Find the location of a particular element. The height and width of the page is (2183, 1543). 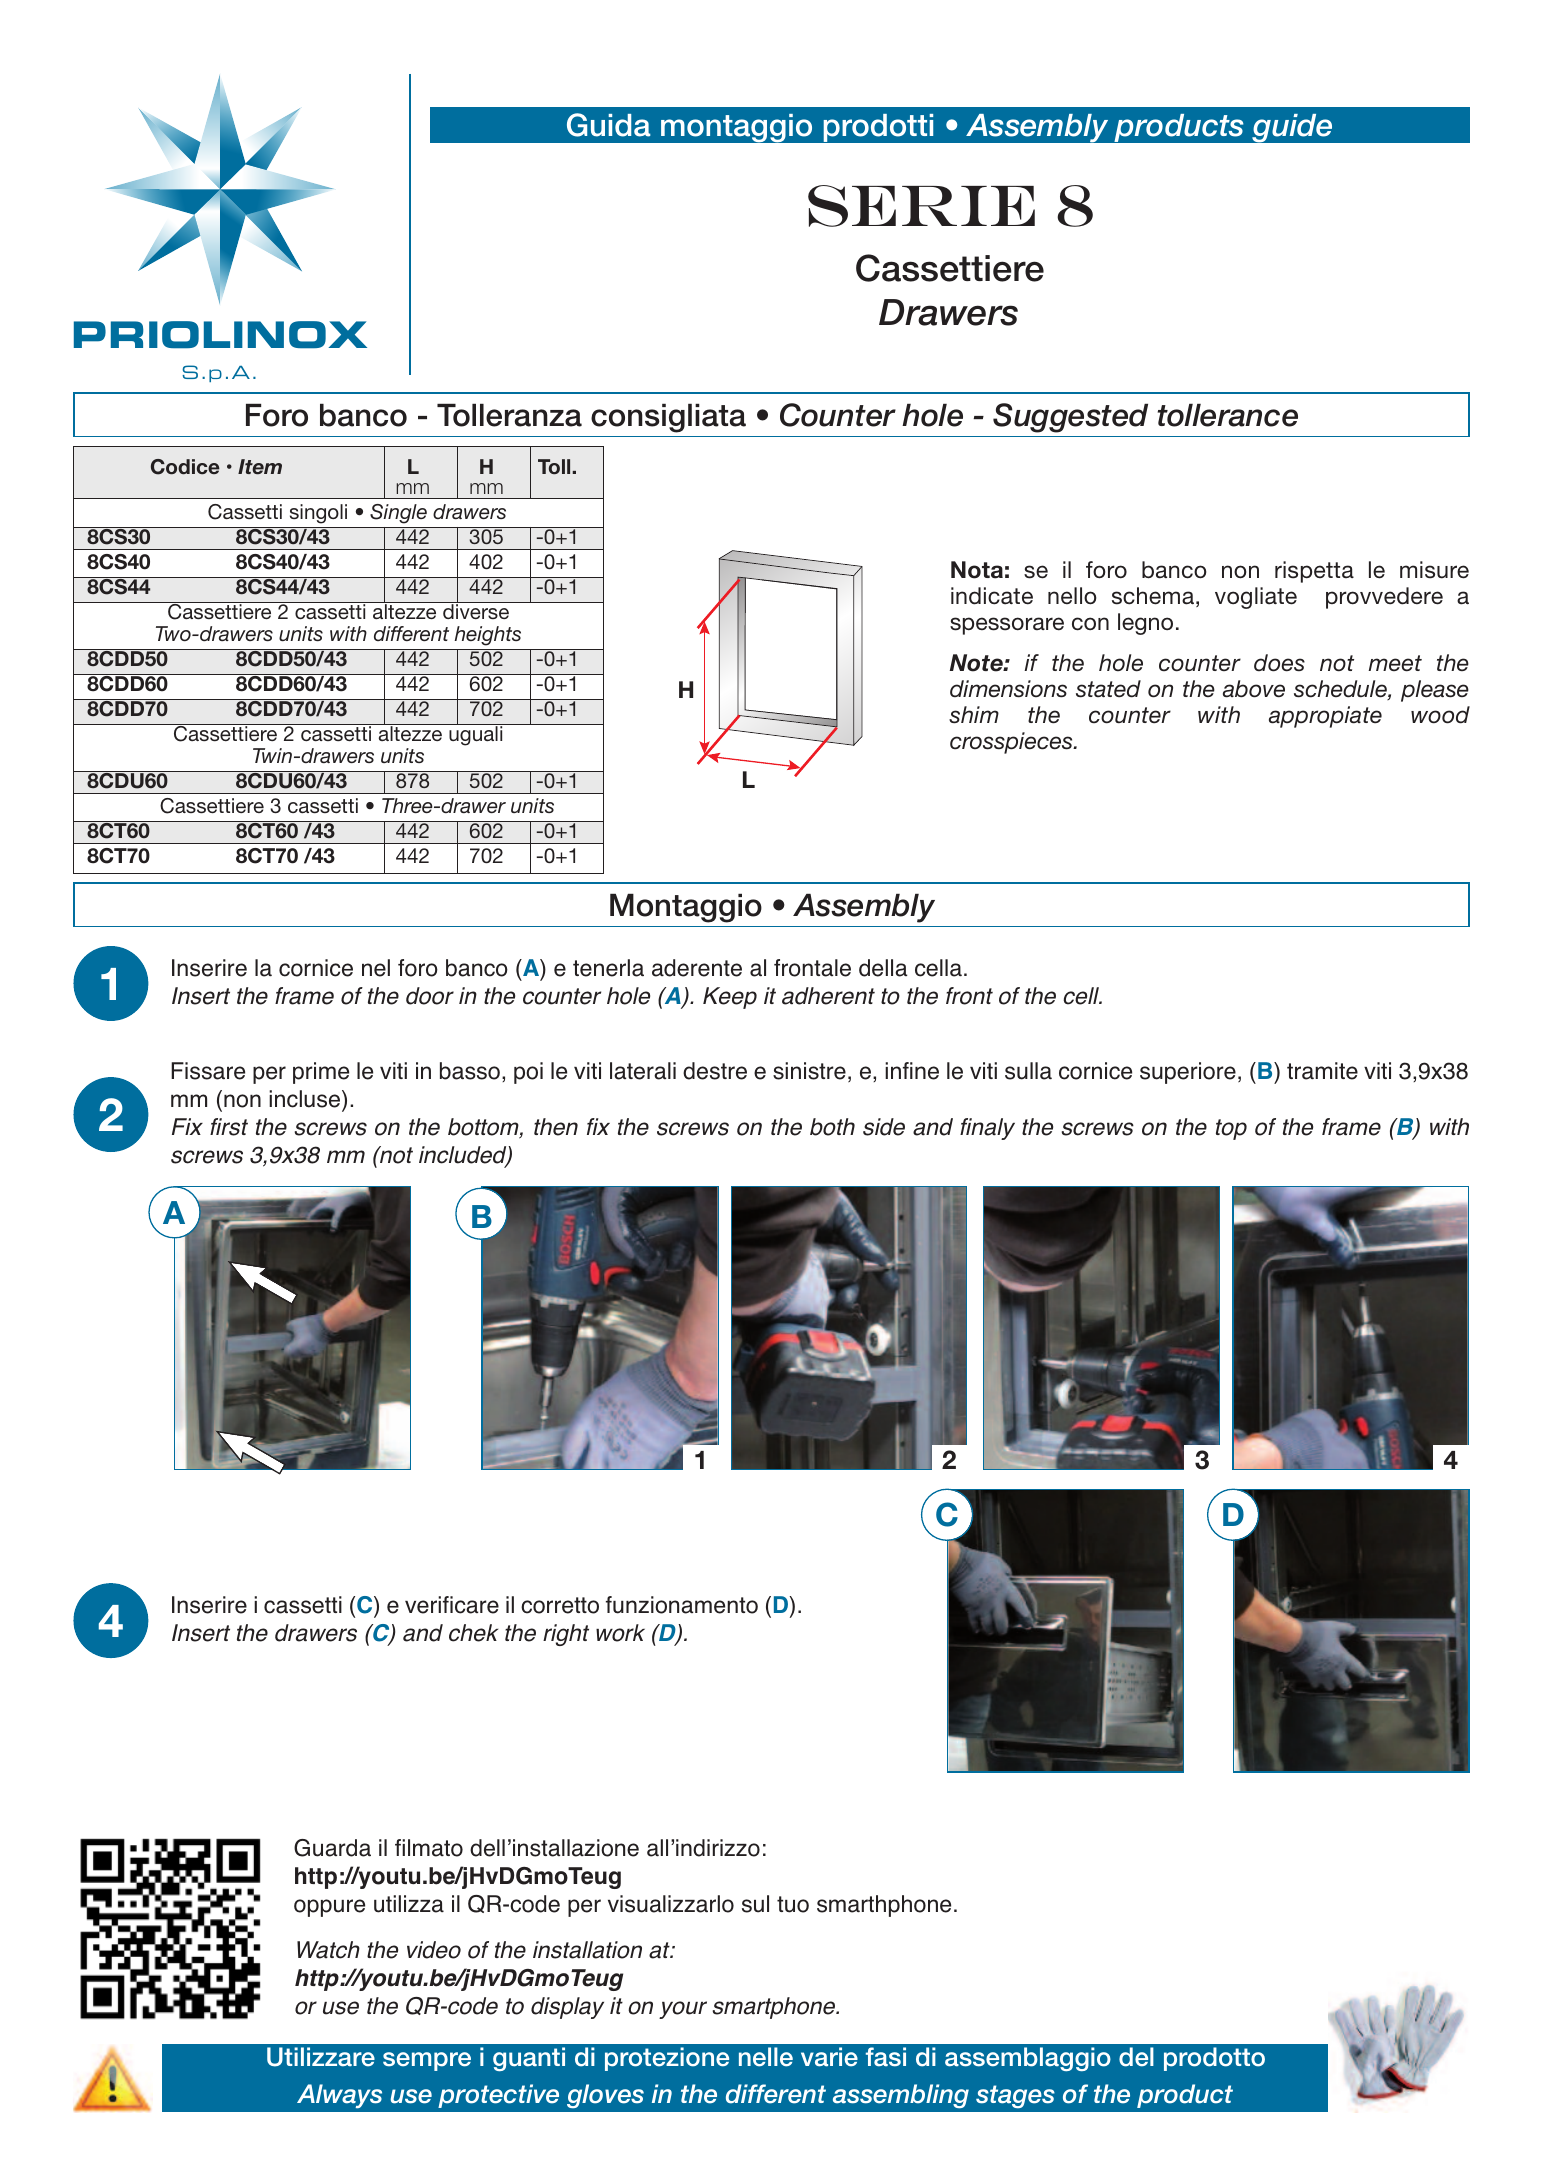

tuo is located at coordinates (793, 1904).
